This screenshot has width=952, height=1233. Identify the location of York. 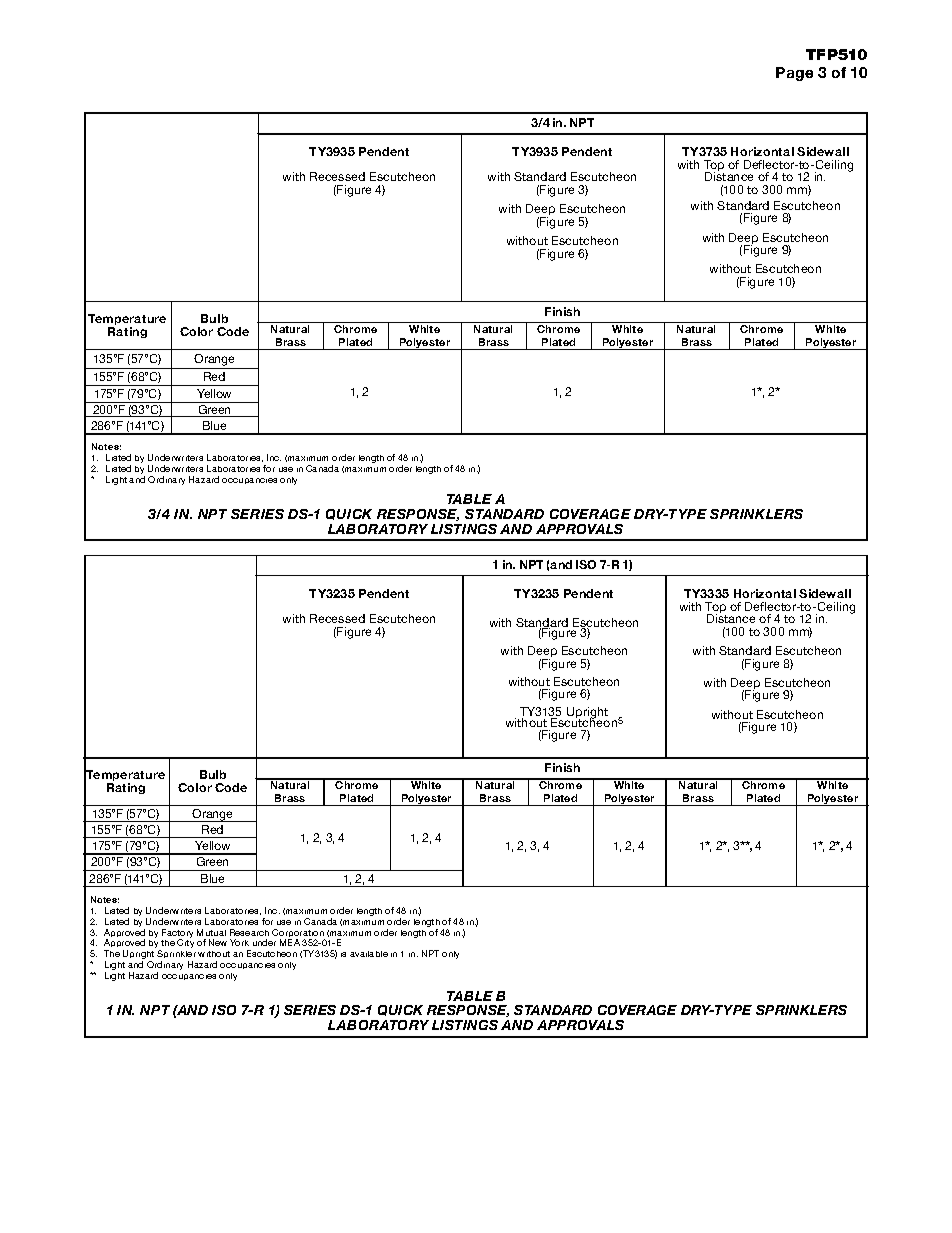
(239, 942).
